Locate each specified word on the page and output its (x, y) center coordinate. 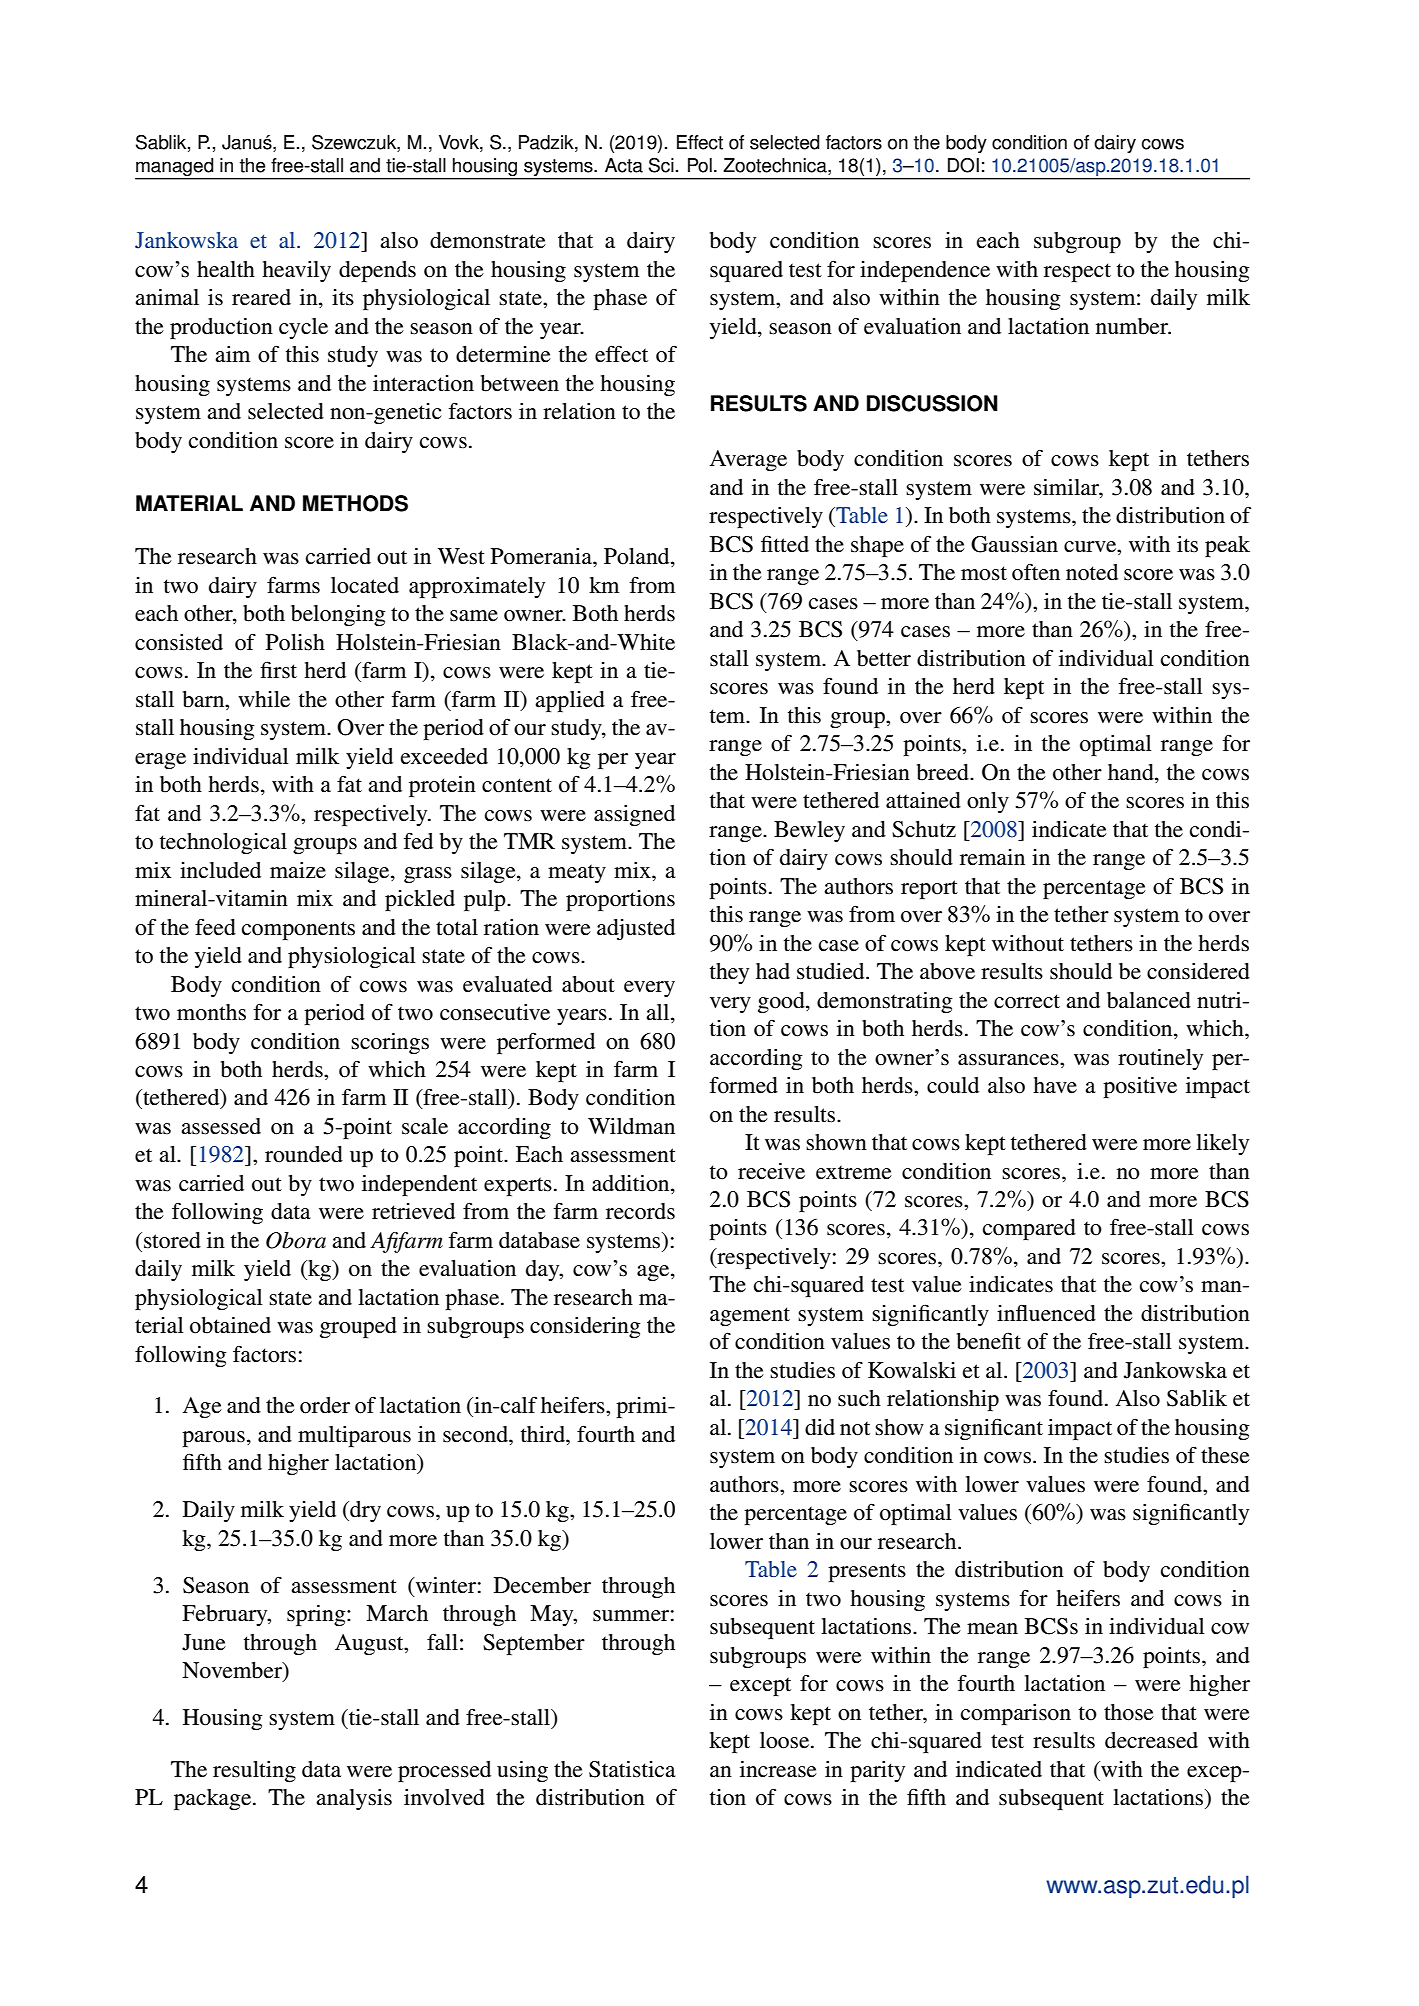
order (325, 1405)
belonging (338, 615)
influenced (1046, 1313)
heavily (296, 271)
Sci (661, 165)
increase (778, 1769)
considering (585, 1327)
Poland (638, 557)
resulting (254, 1771)
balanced (1149, 1000)
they (729, 973)
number (1133, 326)
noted (1092, 572)
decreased (1151, 1740)
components (298, 930)
